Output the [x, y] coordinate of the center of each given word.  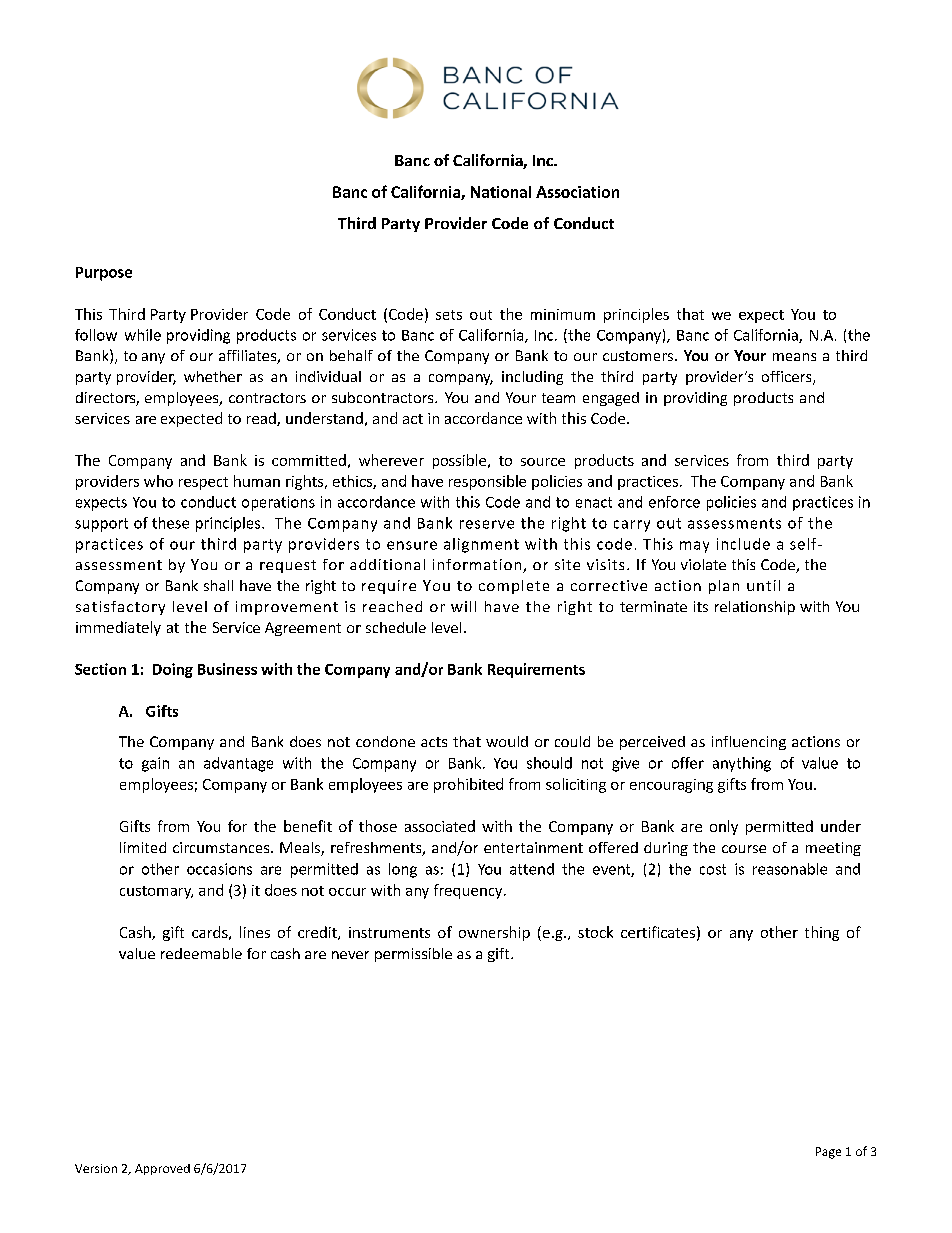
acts [434, 742]
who [158, 481]
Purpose [104, 274]
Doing [173, 670]
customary [156, 892]
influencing [749, 743]
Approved [162, 1169]
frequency [469, 891]
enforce [674, 502]
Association [577, 192]
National [501, 192]
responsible [487, 482]
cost [713, 869]
